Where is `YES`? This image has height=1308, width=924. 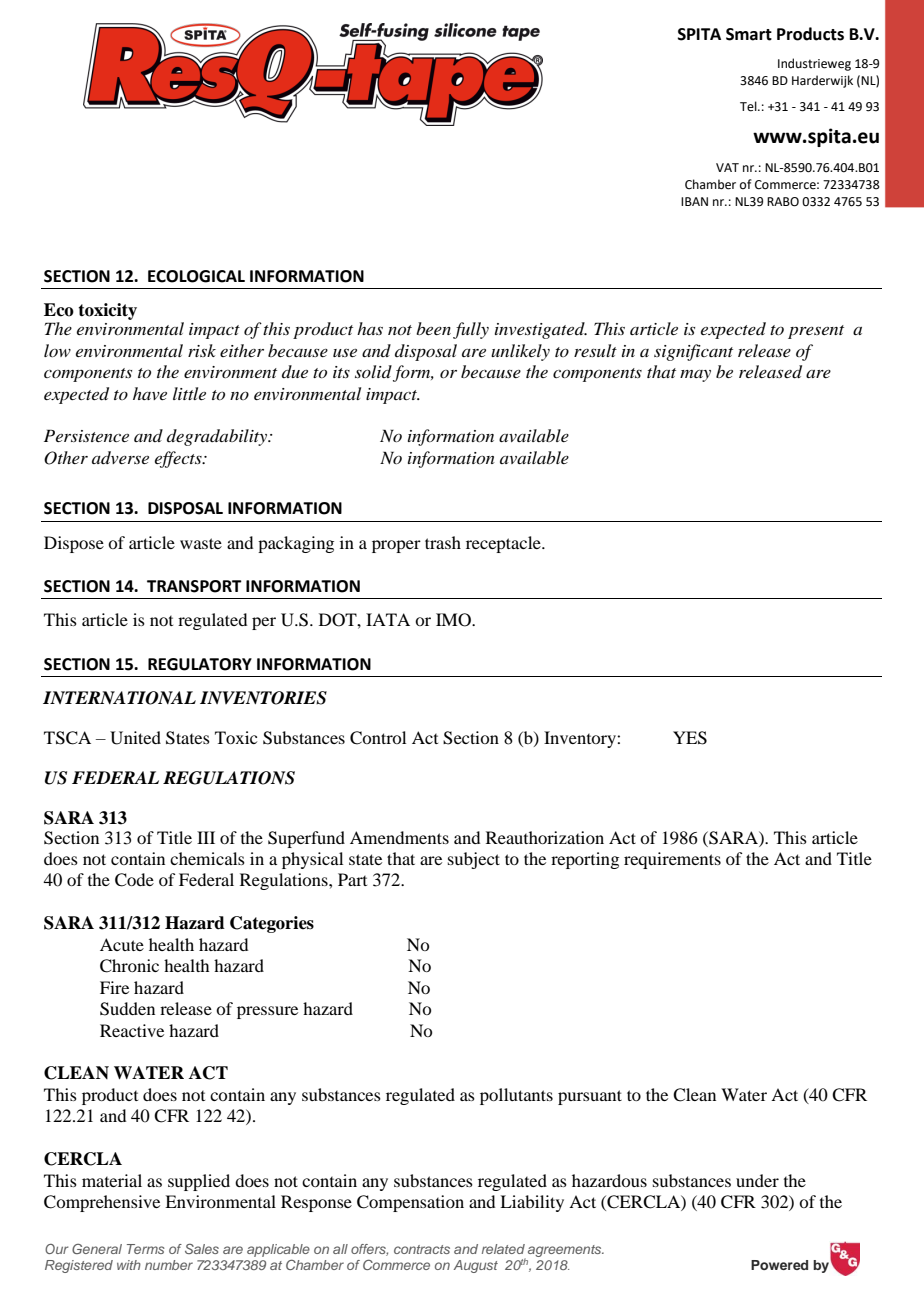 YES is located at coordinates (690, 738).
